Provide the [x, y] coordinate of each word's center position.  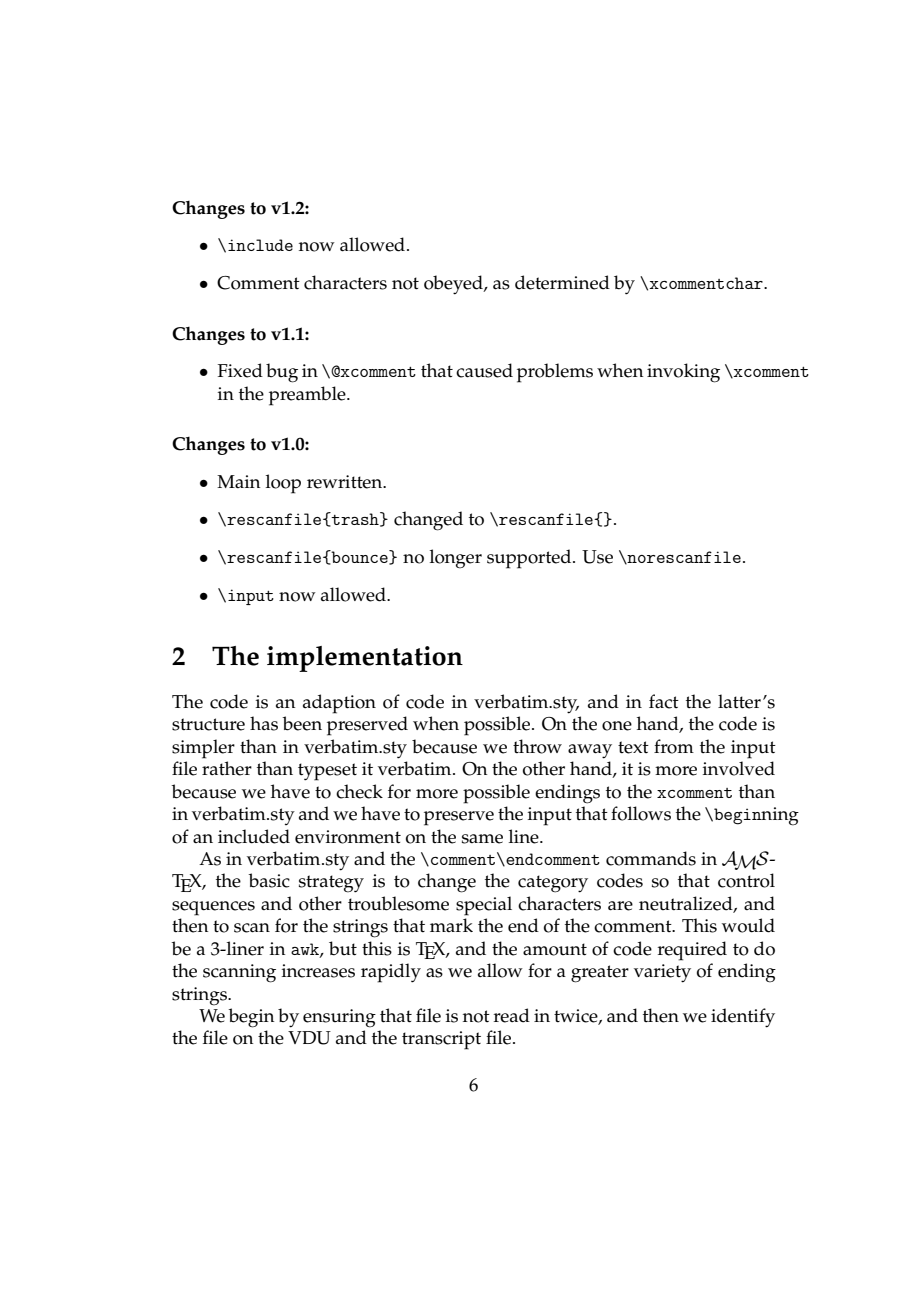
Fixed [240, 370]
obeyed [454, 285]
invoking [683, 373]
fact [664, 701]
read [512, 1015]
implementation [365, 659]
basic [269, 880]
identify [743, 1018]
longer [456, 559]
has [264, 723]
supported [530, 559]
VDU [309, 1038]
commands [651, 858]
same [482, 839]
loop [283, 484]
